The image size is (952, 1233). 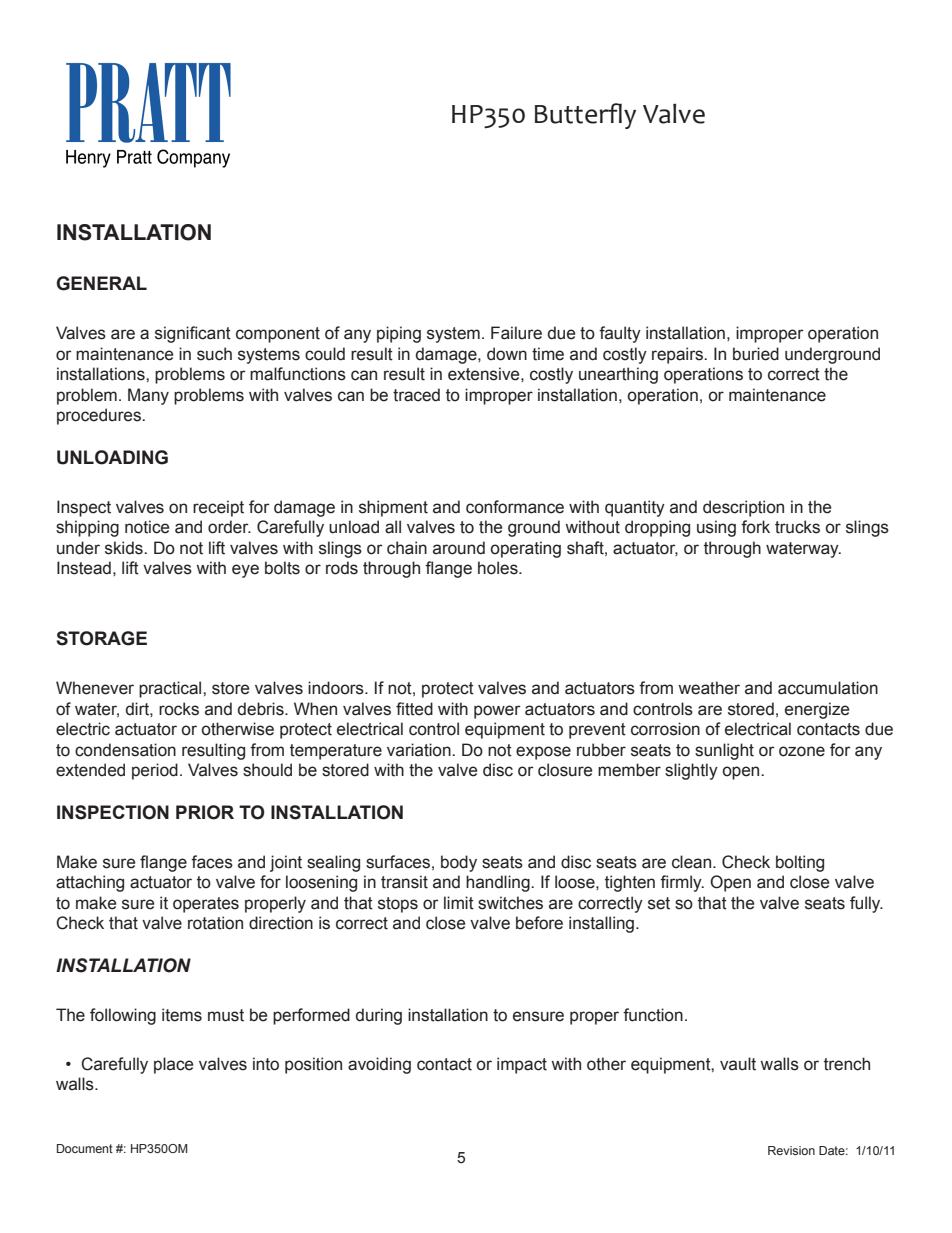 What do you see at coordinates (756, 354) in the screenshot?
I see `buried` at bounding box center [756, 354].
